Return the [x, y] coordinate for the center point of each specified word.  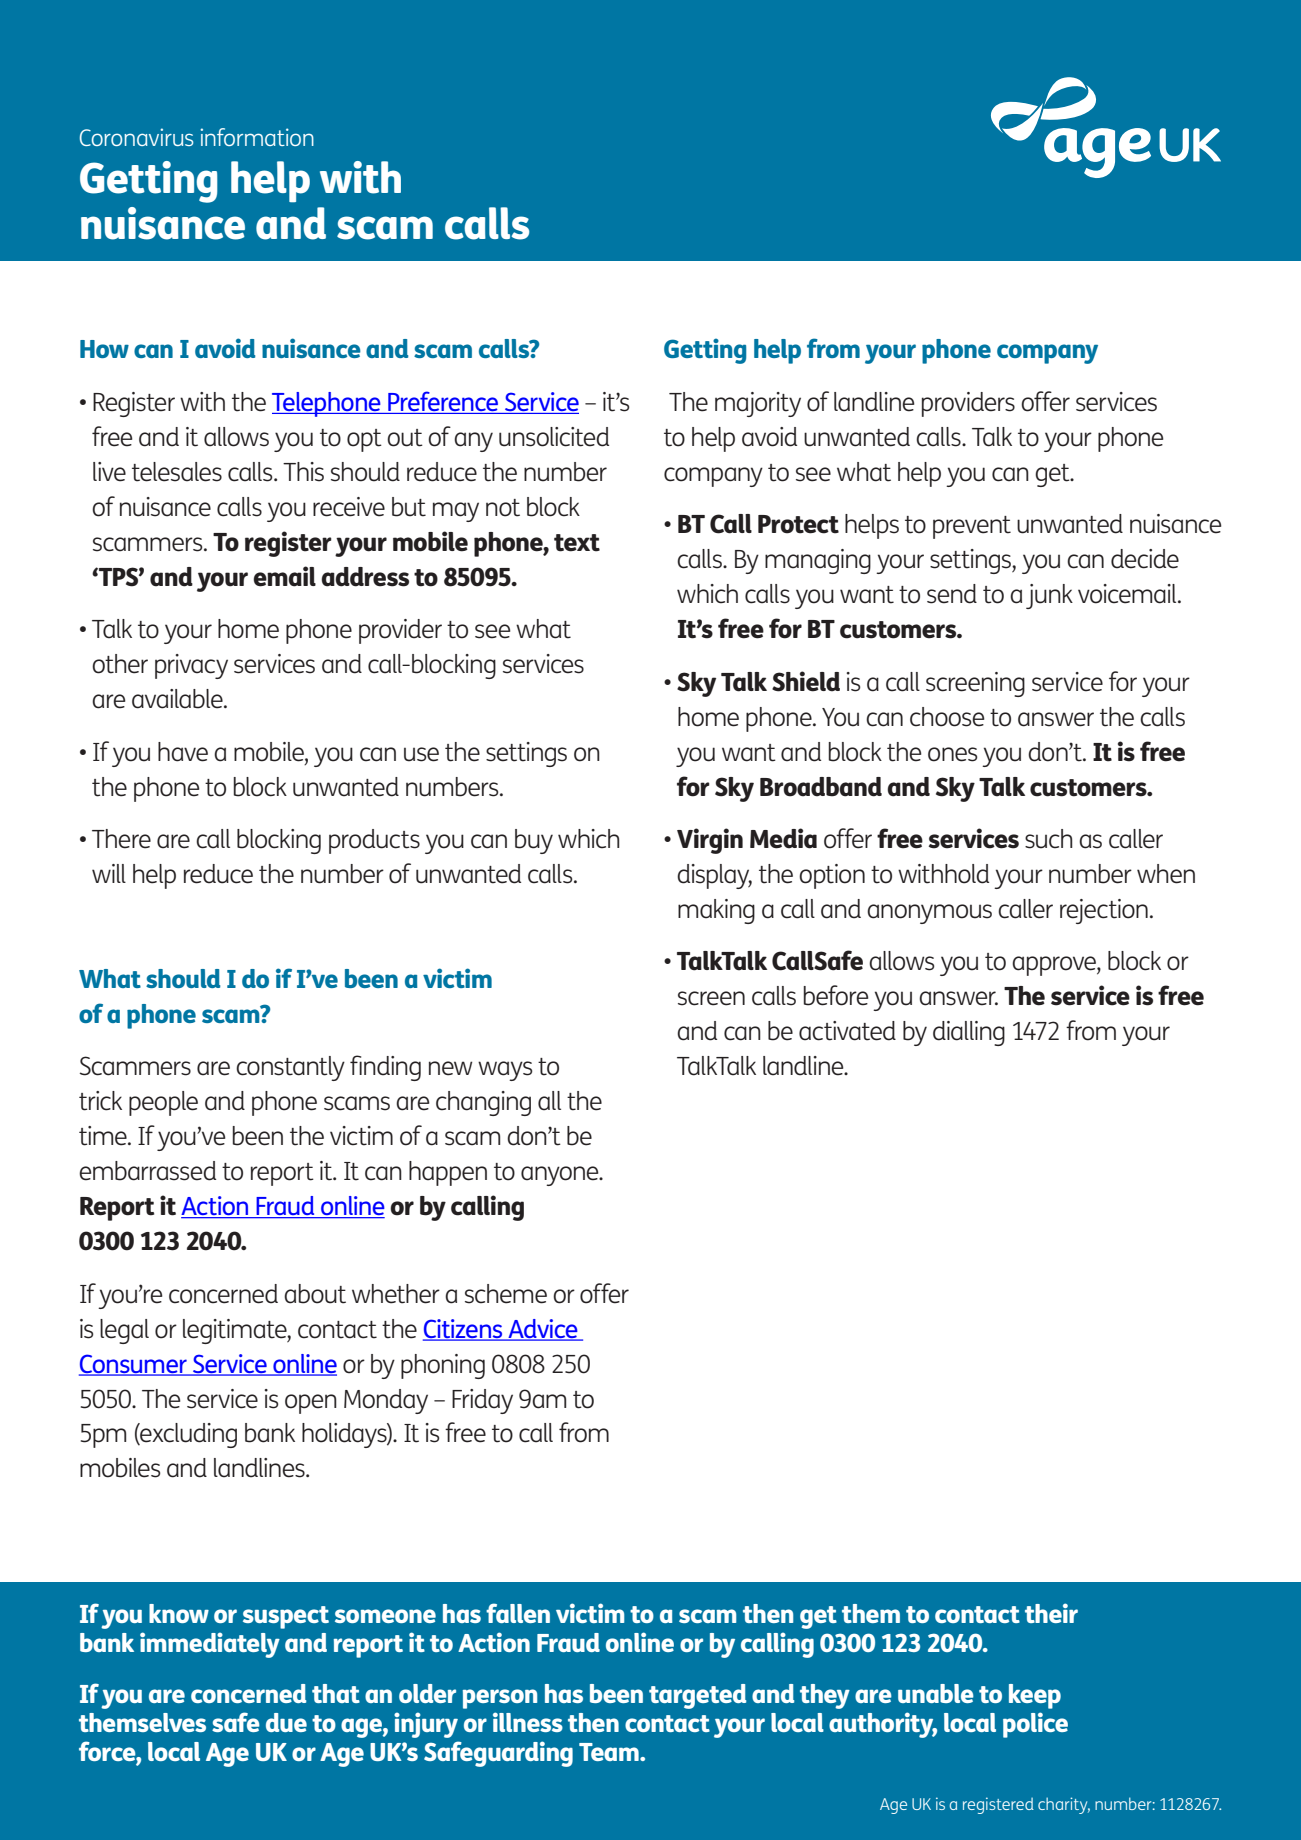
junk [1049, 596]
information [257, 137]
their [1051, 1613]
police [1035, 1725]
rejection [1104, 911]
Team [610, 1752]
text [577, 543]
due [286, 1722]
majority [758, 404]
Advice [543, 1329]
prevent [972, 527]
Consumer [134, 1364]
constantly [290, 1068]
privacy [191, 666]
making [716, 911]
